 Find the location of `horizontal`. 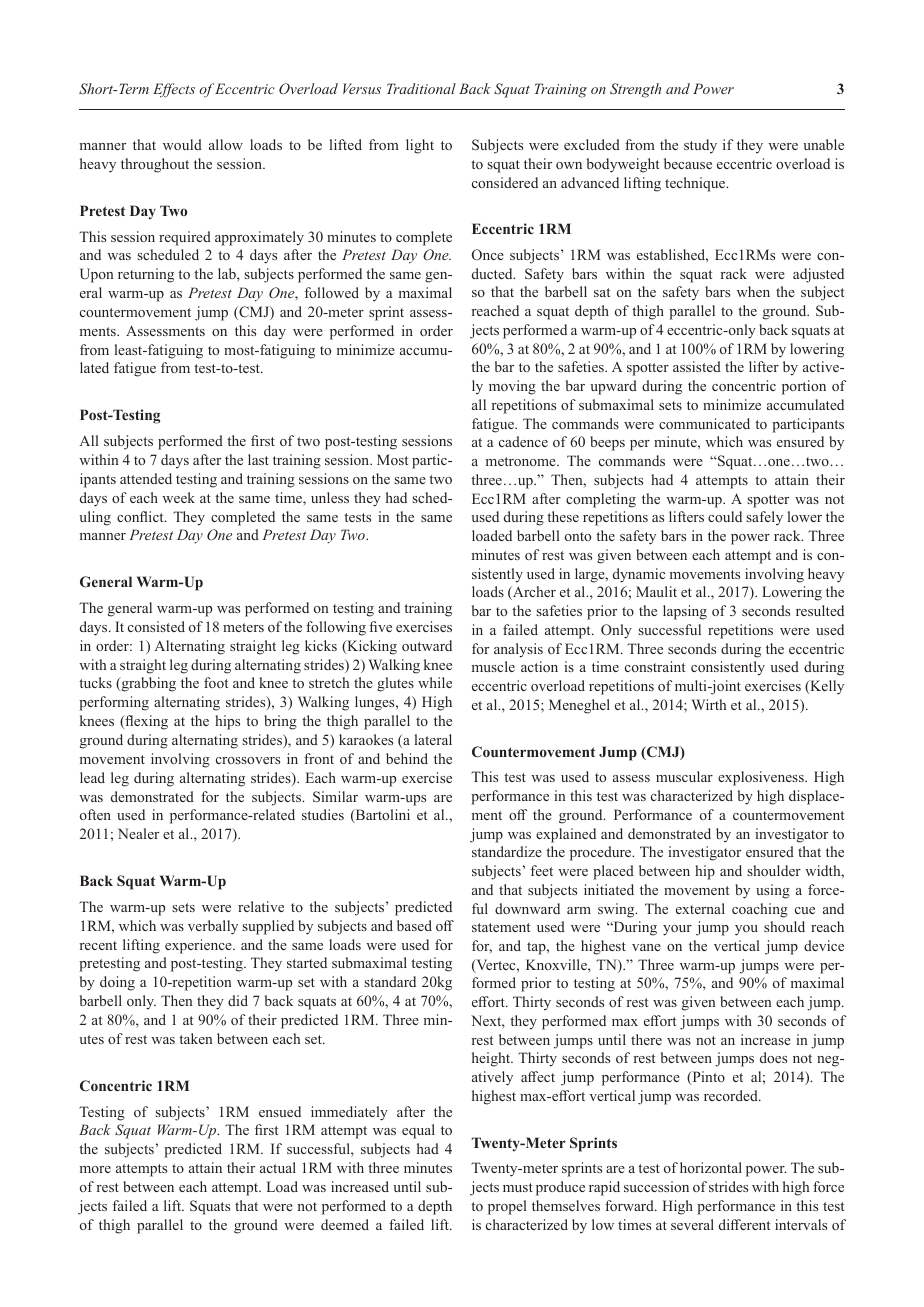

horizontal is located at coordinates (711, 1167).
